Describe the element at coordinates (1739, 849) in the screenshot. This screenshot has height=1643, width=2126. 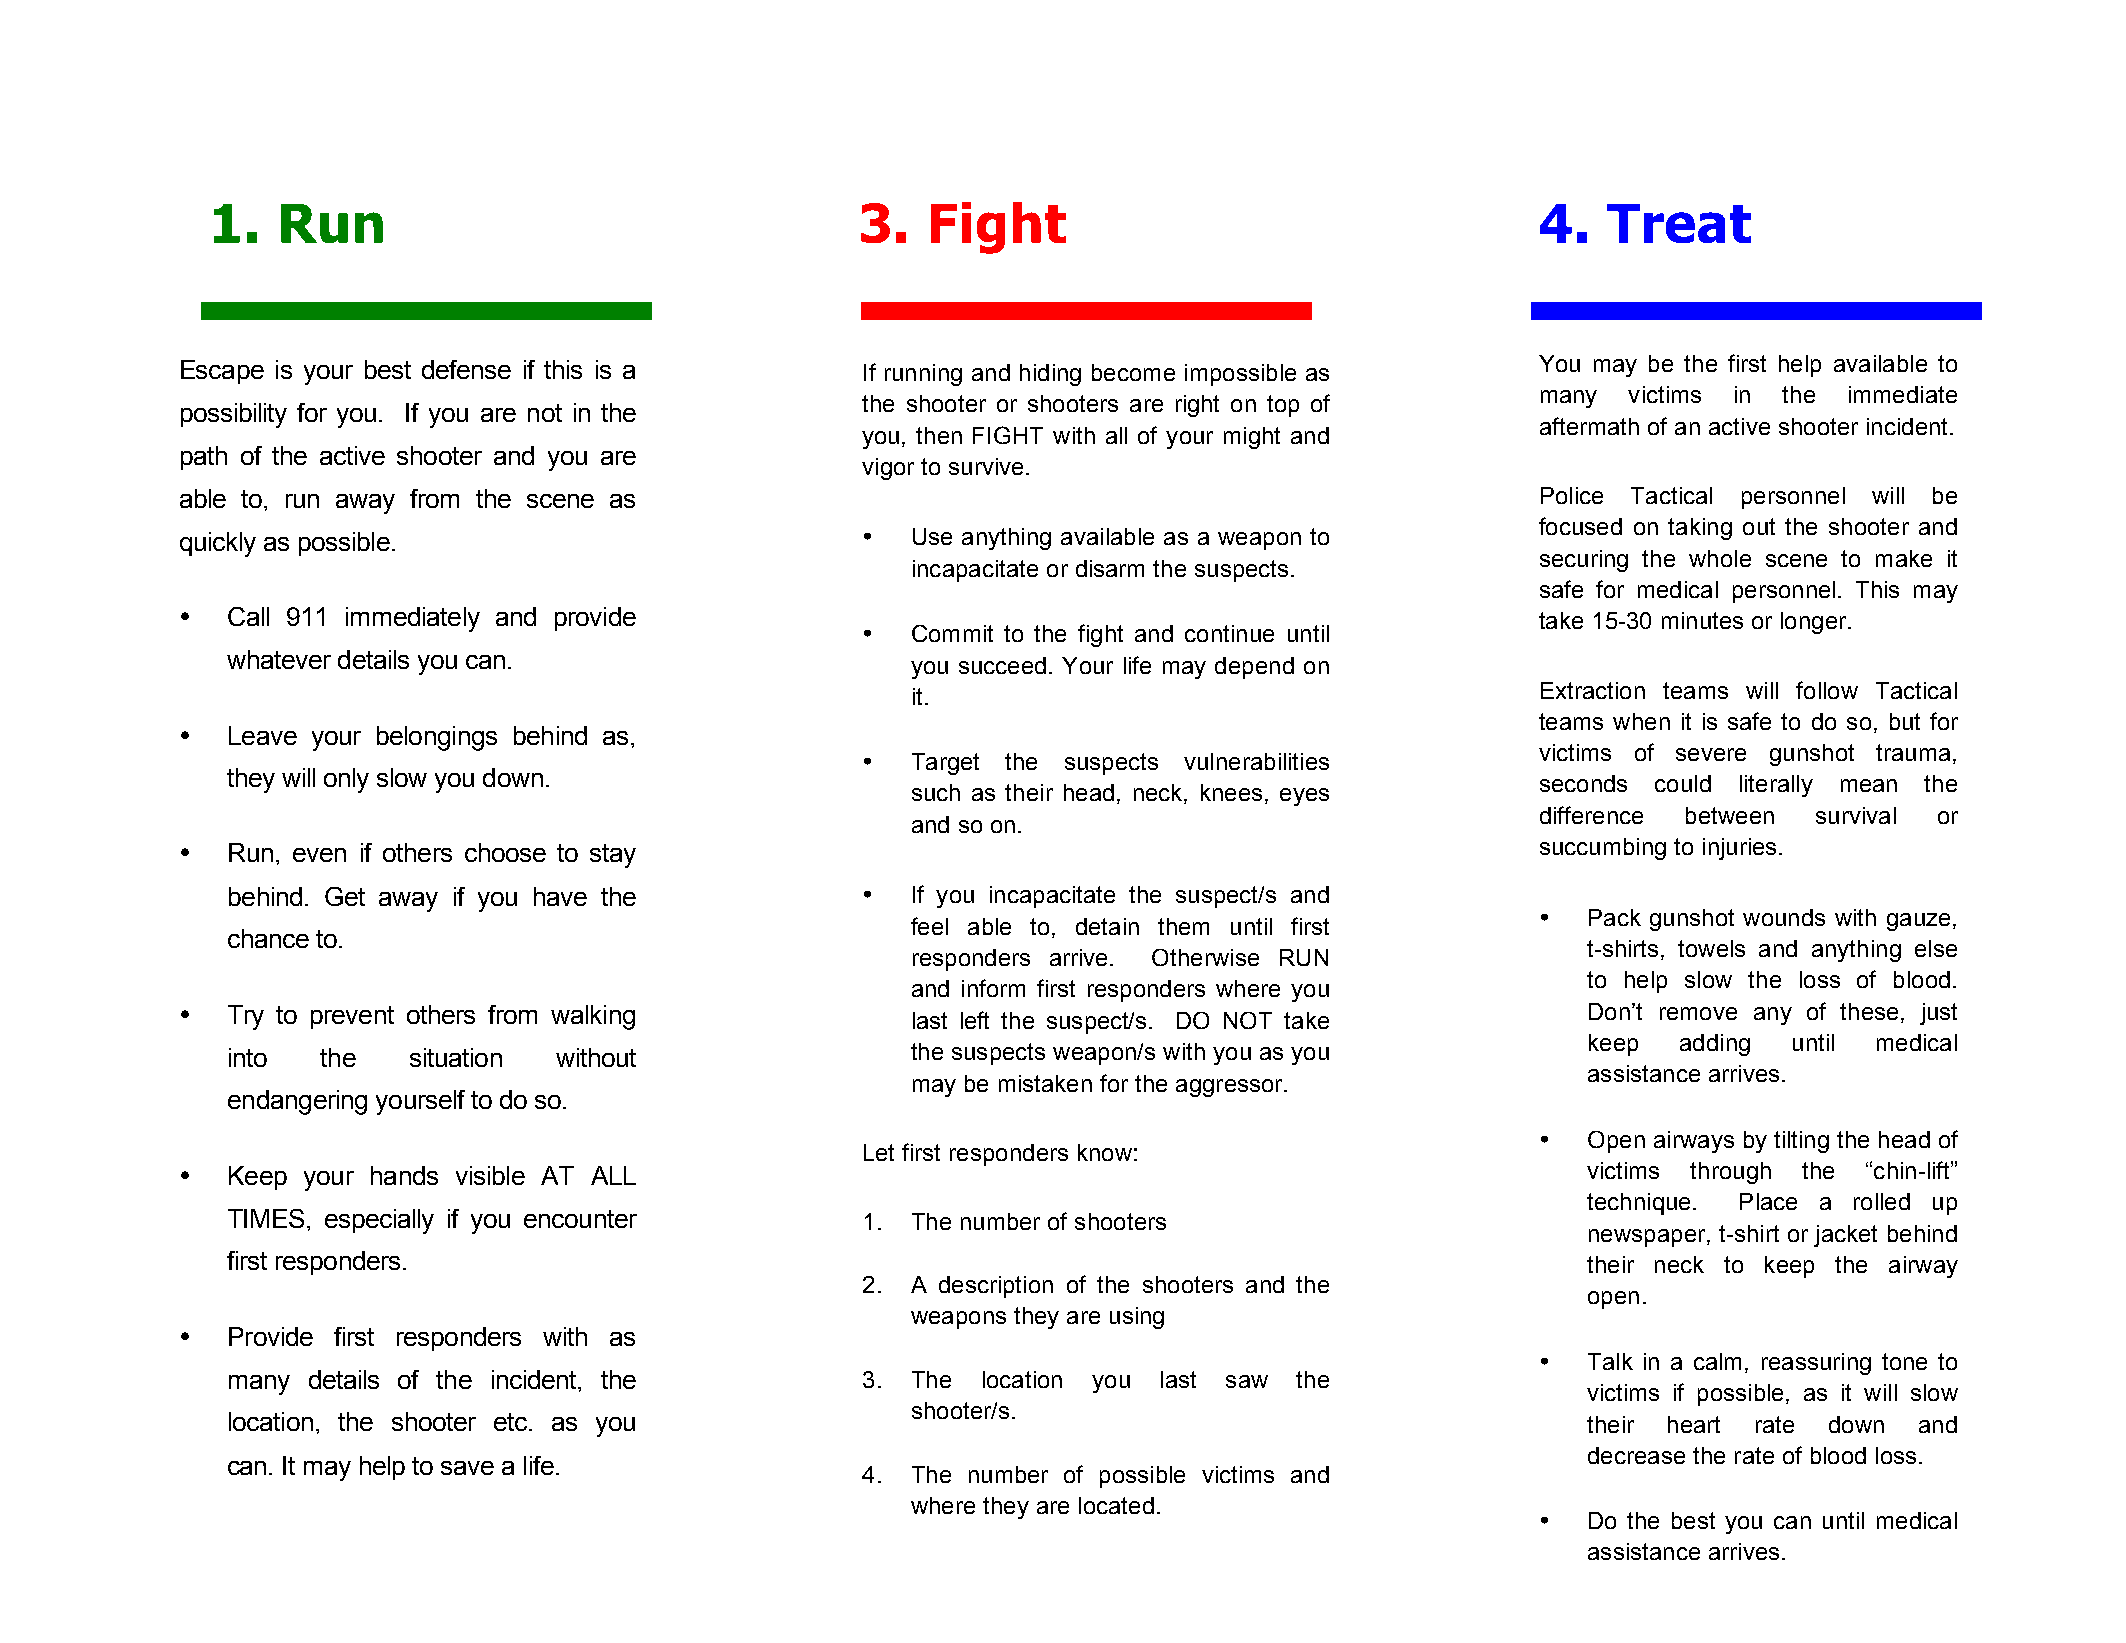
I see `injuries` at that location.
